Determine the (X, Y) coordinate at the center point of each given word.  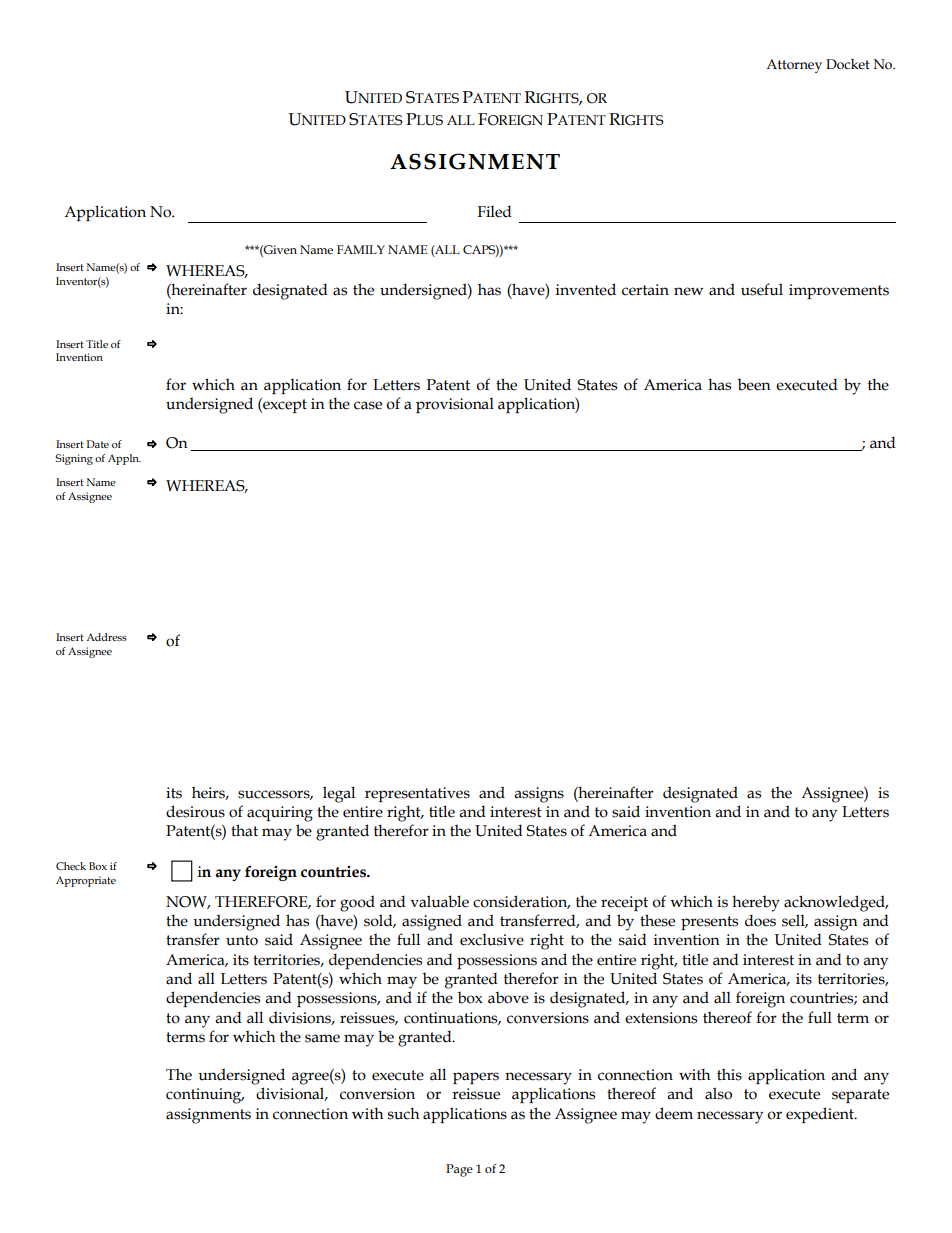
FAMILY (361, 249)
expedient (821, 1115)
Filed (494, 211)
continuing (205, 1096)
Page (459, 1170)
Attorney (794, 66)
